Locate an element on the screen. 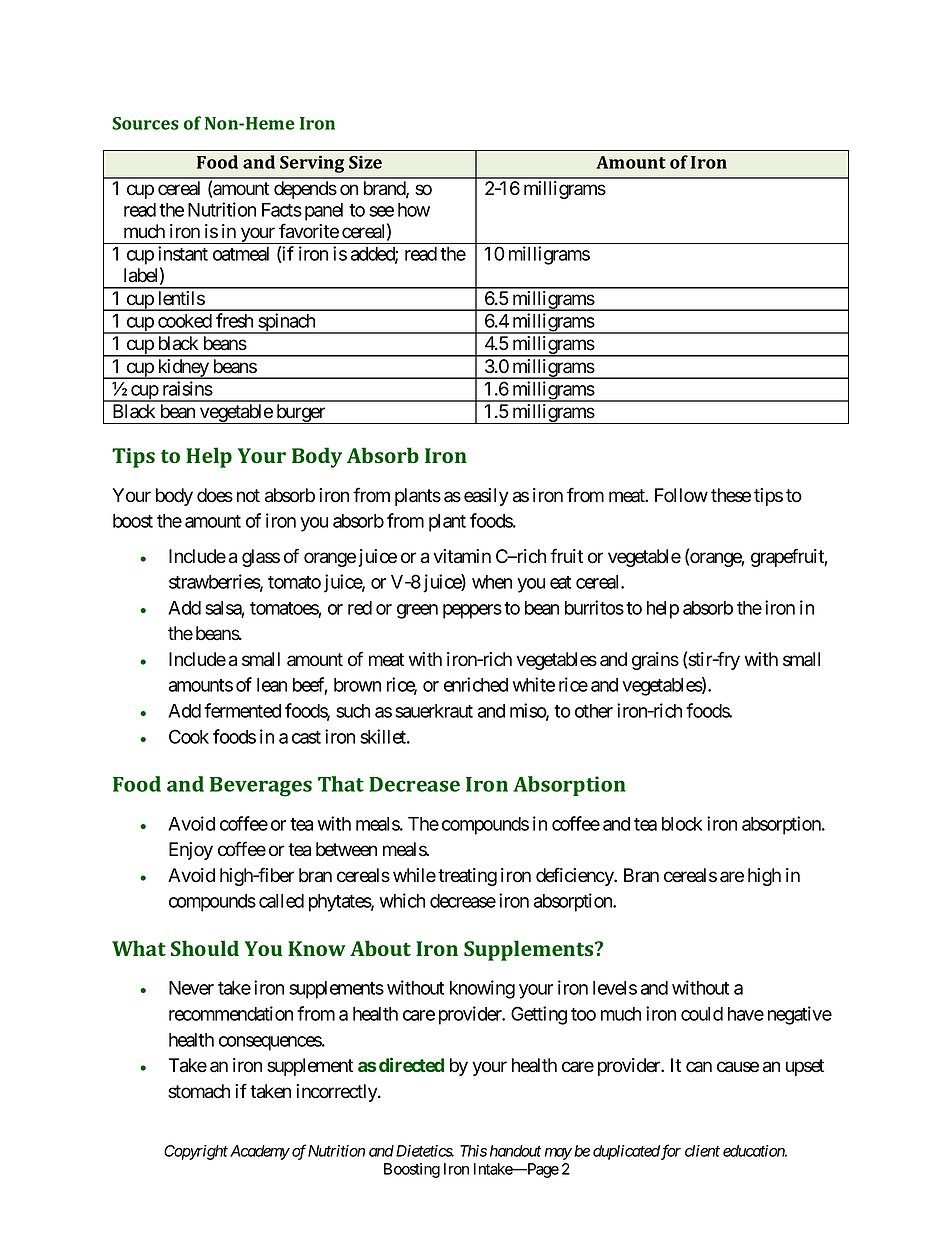  green is located at coordinates (417, 611).
